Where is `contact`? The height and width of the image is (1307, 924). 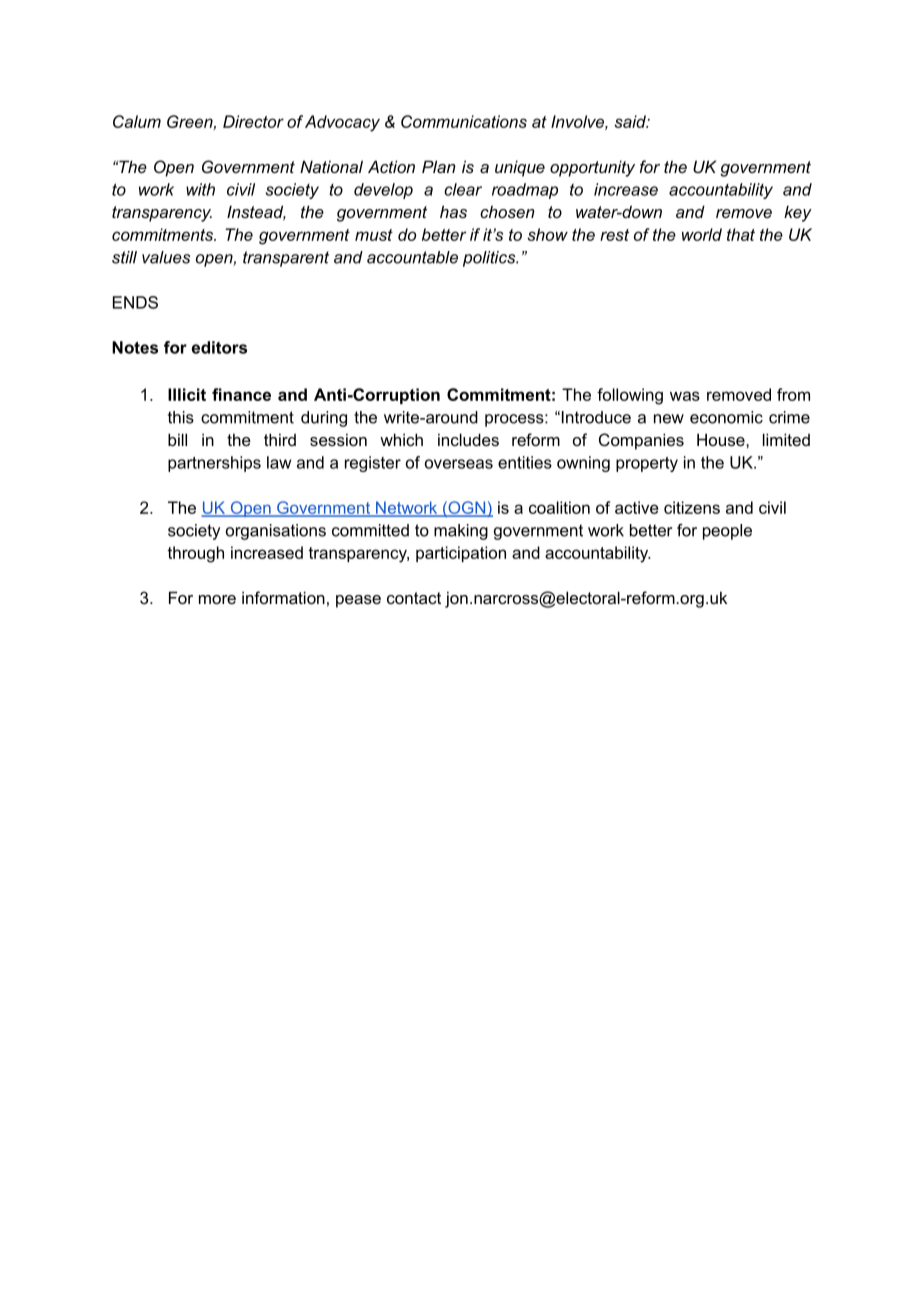 contact is located at coordinates (414, 598).
